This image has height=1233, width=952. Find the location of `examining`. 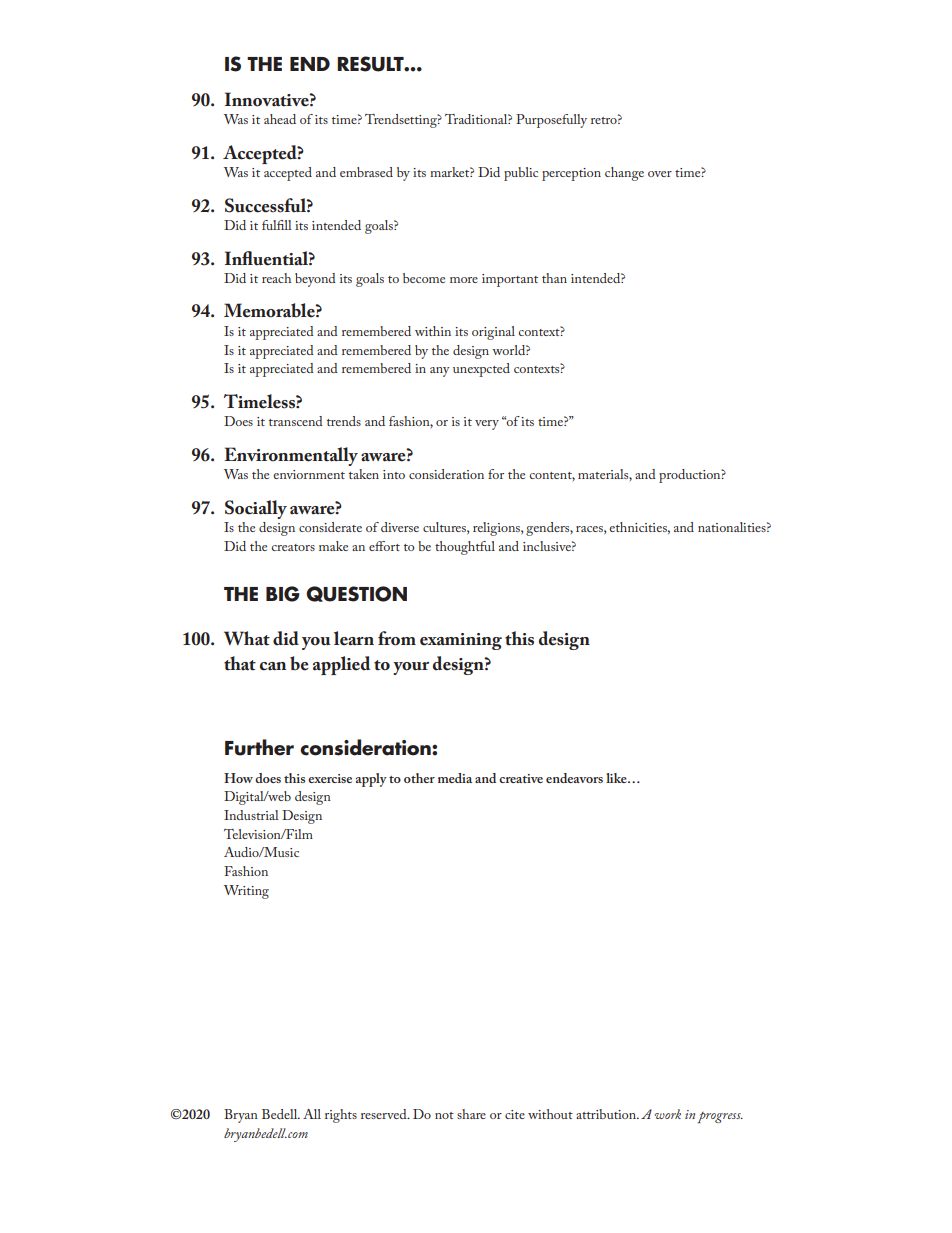

examining is located at coordinates (461, 641).
